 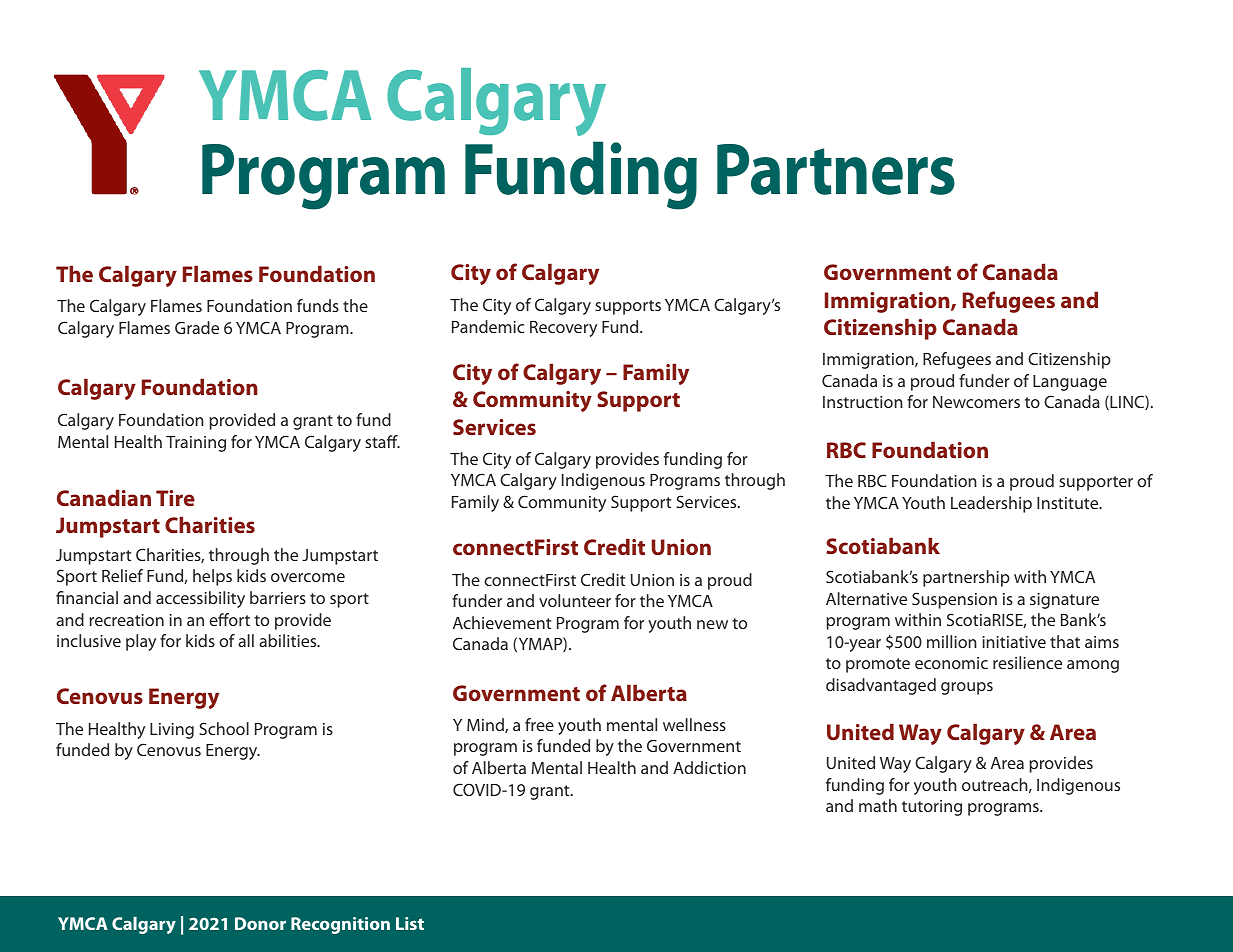 I want to click on tutoring, so click(x=932, y=808).
